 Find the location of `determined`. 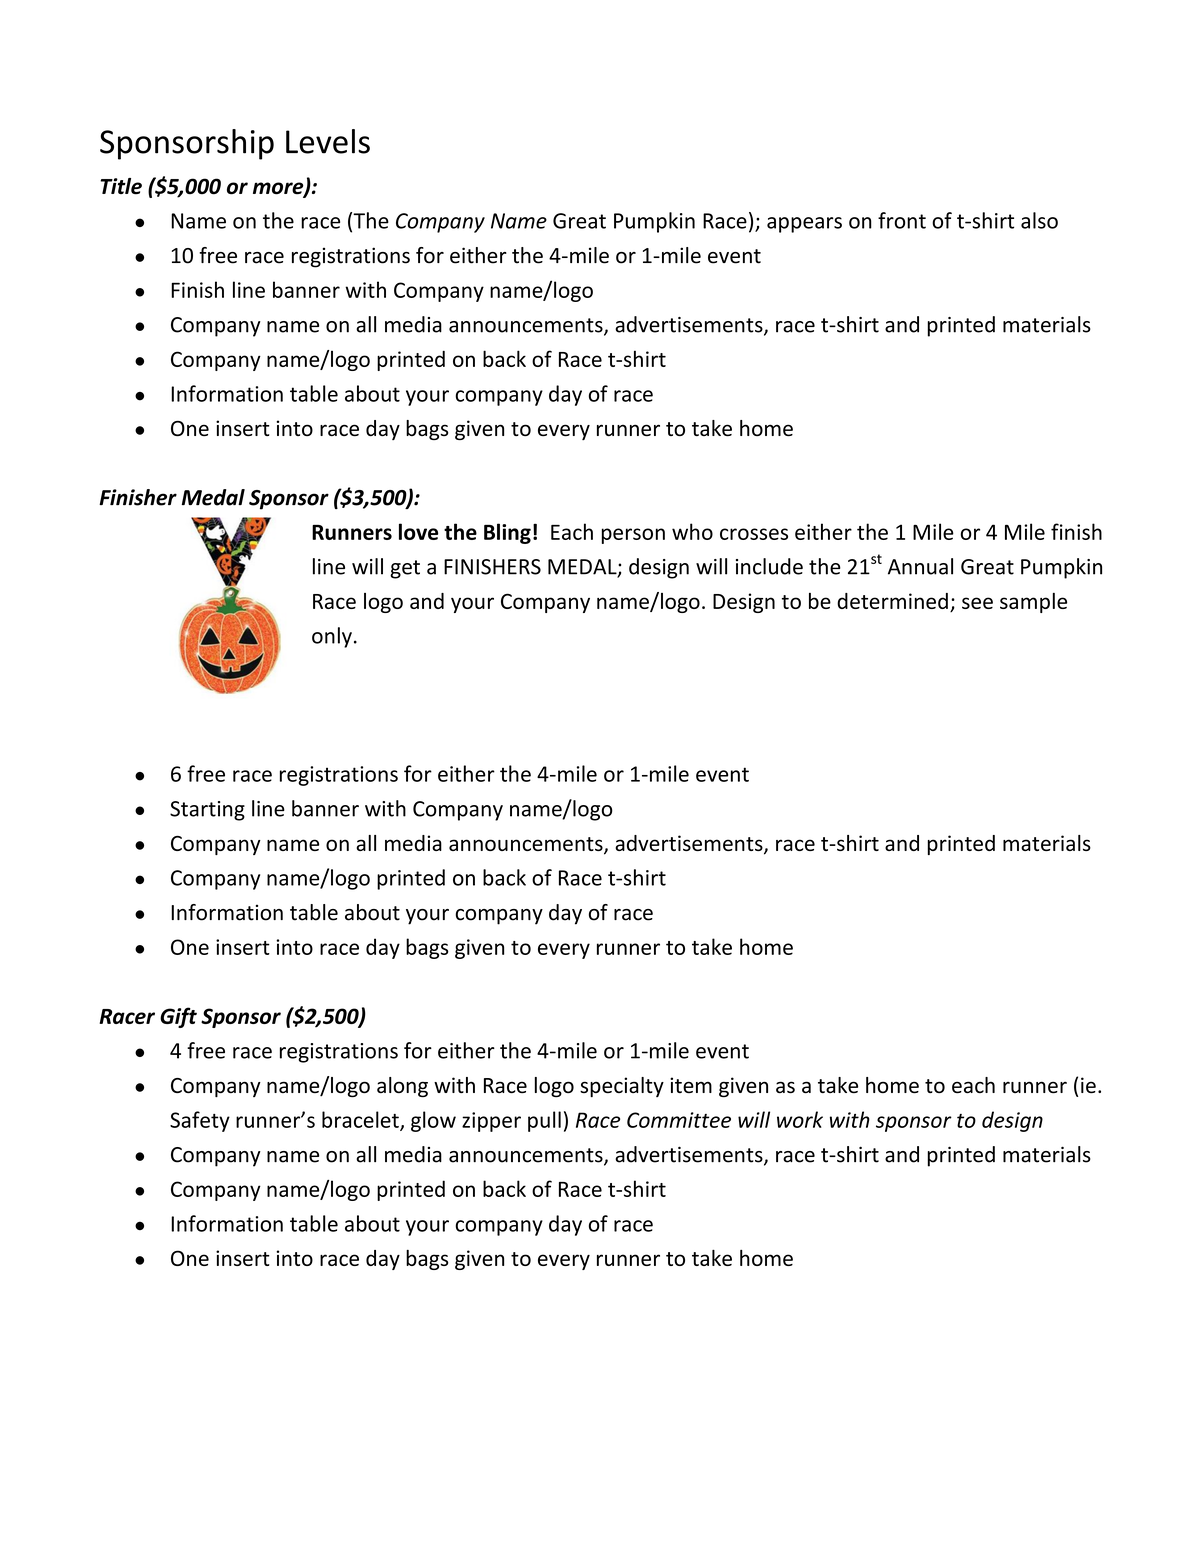

determined is located at coordinates (892, 601).
